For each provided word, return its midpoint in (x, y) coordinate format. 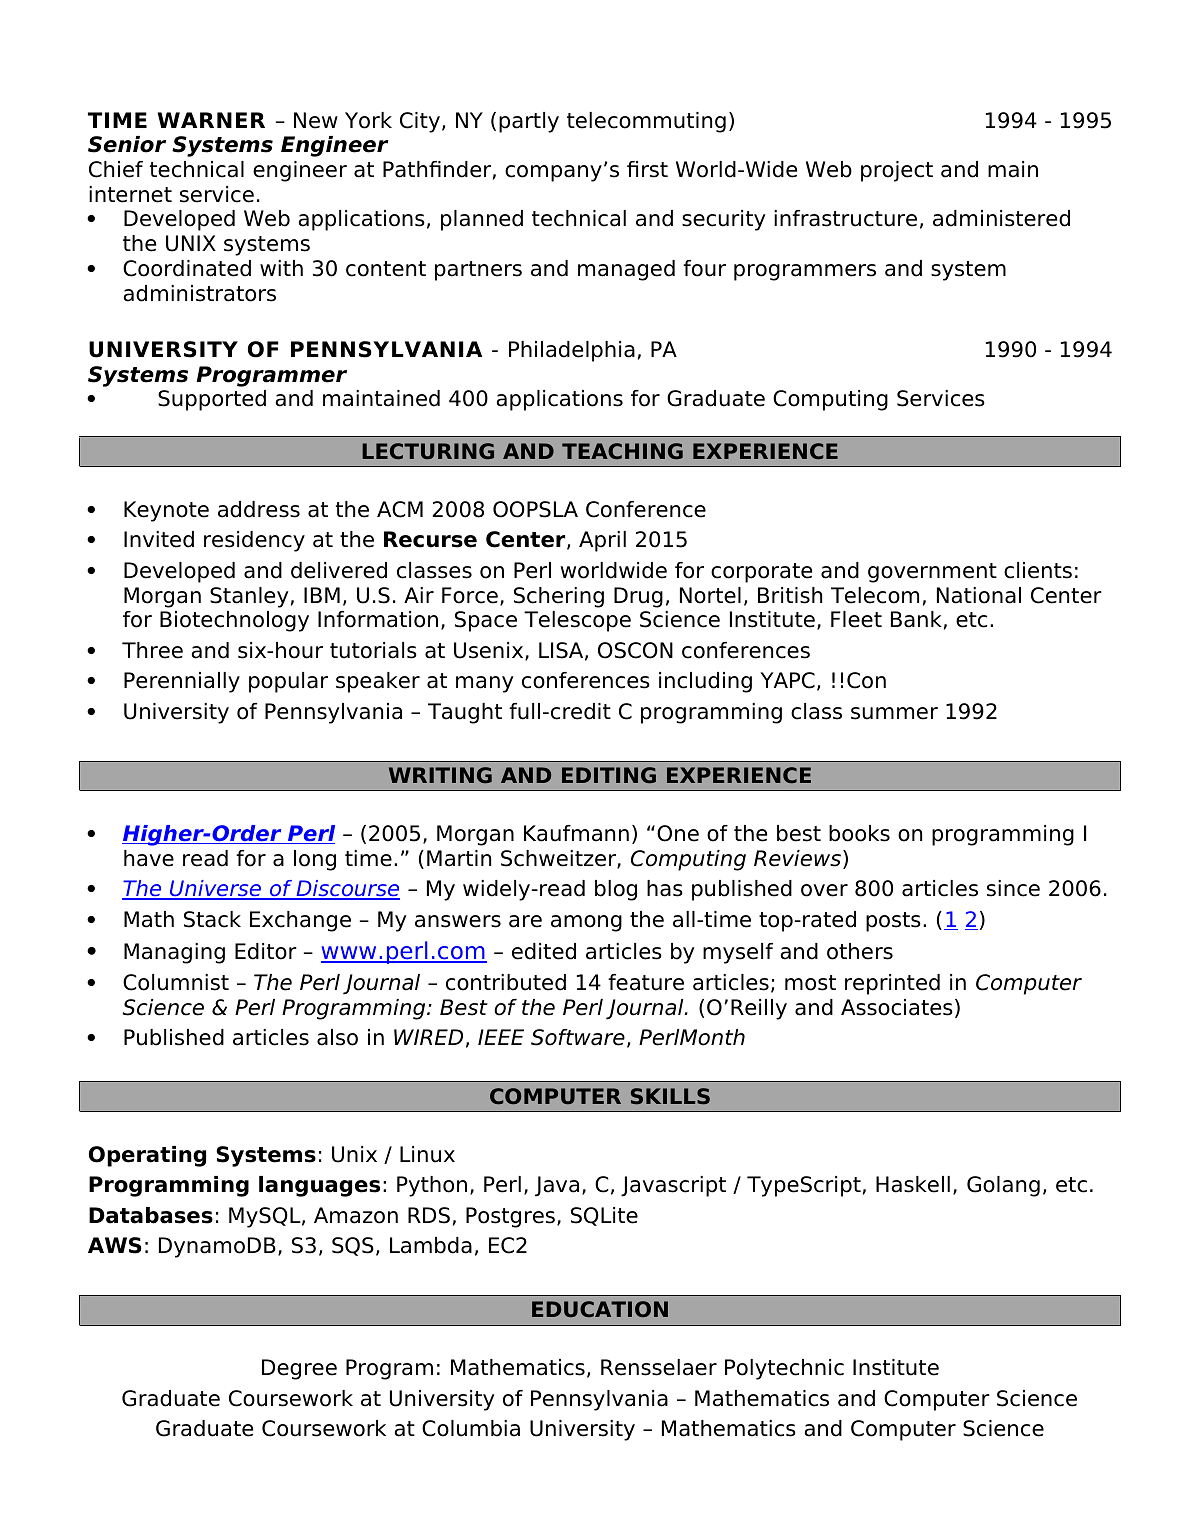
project (897, 171)
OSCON (635, 650)
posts (893, 922)
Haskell (913, 1184)
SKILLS (670, 1096)
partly (529, 122)
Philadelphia (572, 351)
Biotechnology (234, 621)
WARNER (211, 120)
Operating (147, 1156)
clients (1038, 570)
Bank (916, 619)
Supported (212, 400)
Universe (216, 889)
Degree (299, 1369)
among (586, 923)
